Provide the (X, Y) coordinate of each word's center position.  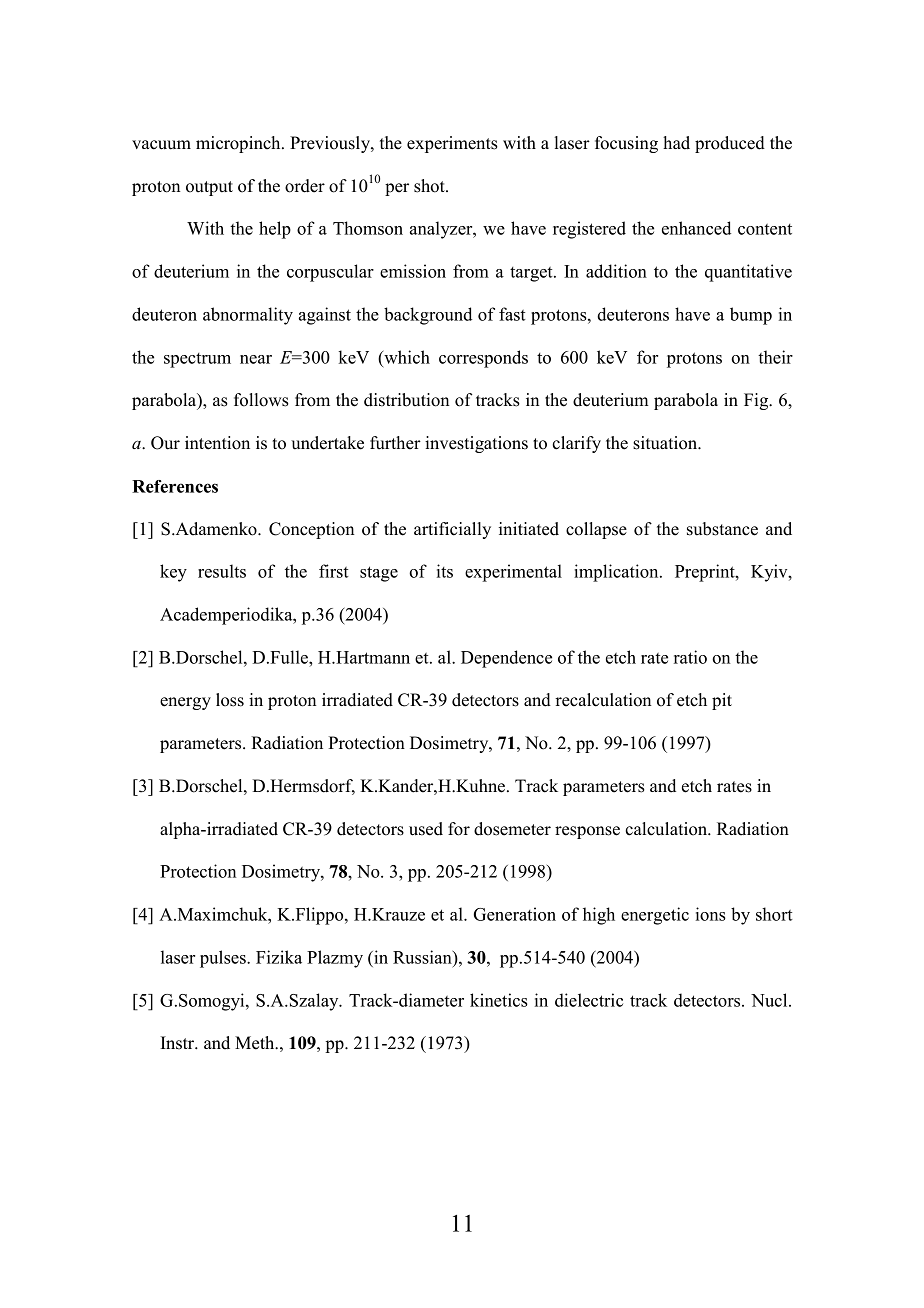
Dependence (506, 659)
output (209, 188)
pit (722, 701)
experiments (452, 144)
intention (217, 443)
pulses (224, 959)
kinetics (499, 1000)
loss (230, 700)
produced (730, 144)
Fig (757, 401)
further (395, 443)
